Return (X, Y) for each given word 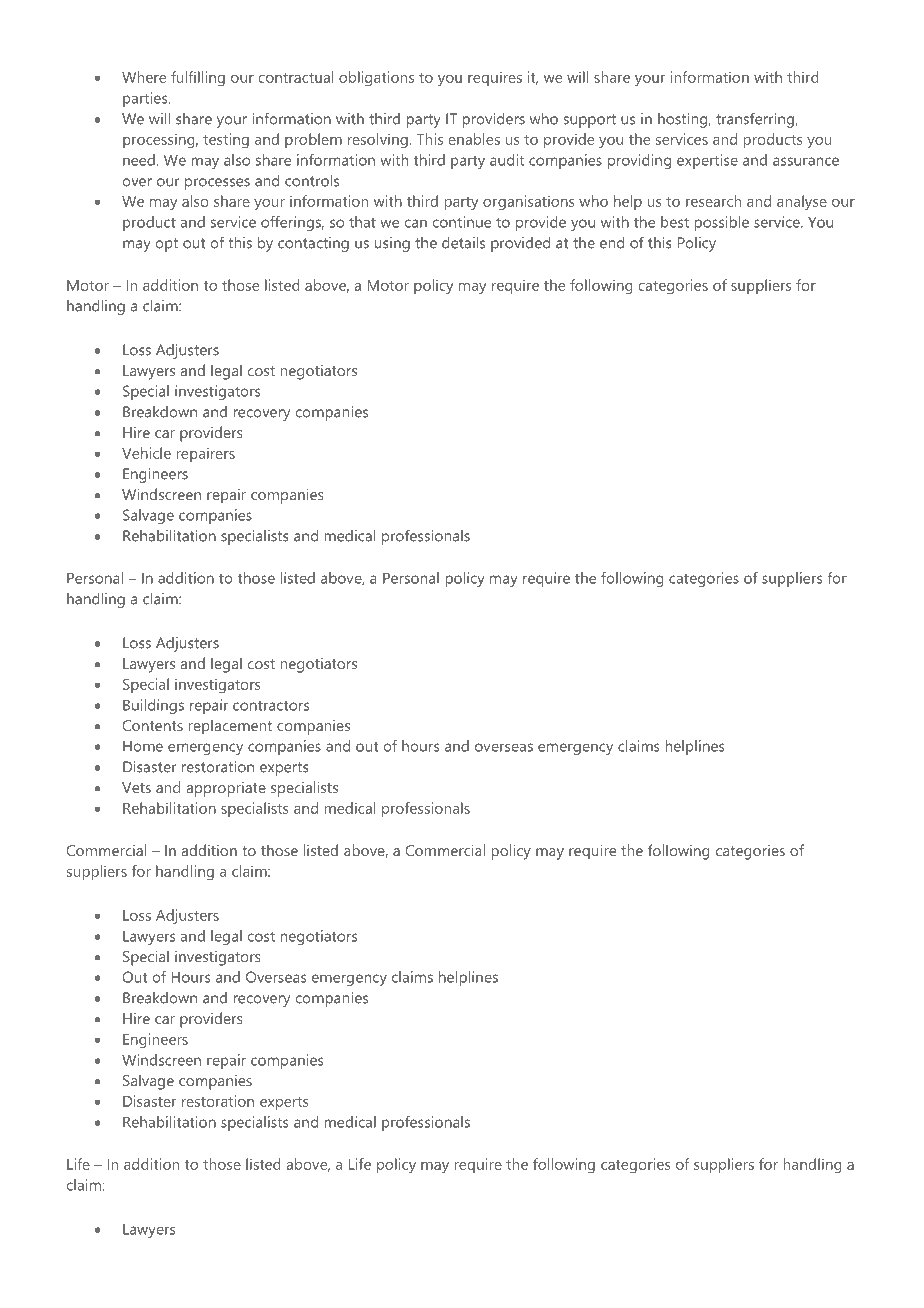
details (463, 243)
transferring (756, 120)
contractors (271, 705)
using (392, 244)
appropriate (226, 789)
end (612, 243)
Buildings (153, 706)
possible (721, 223)
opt (166, 245)
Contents (152, 725)
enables (474, 139)
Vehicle (146, 453)
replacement (230, 727)
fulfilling (198, 78)
